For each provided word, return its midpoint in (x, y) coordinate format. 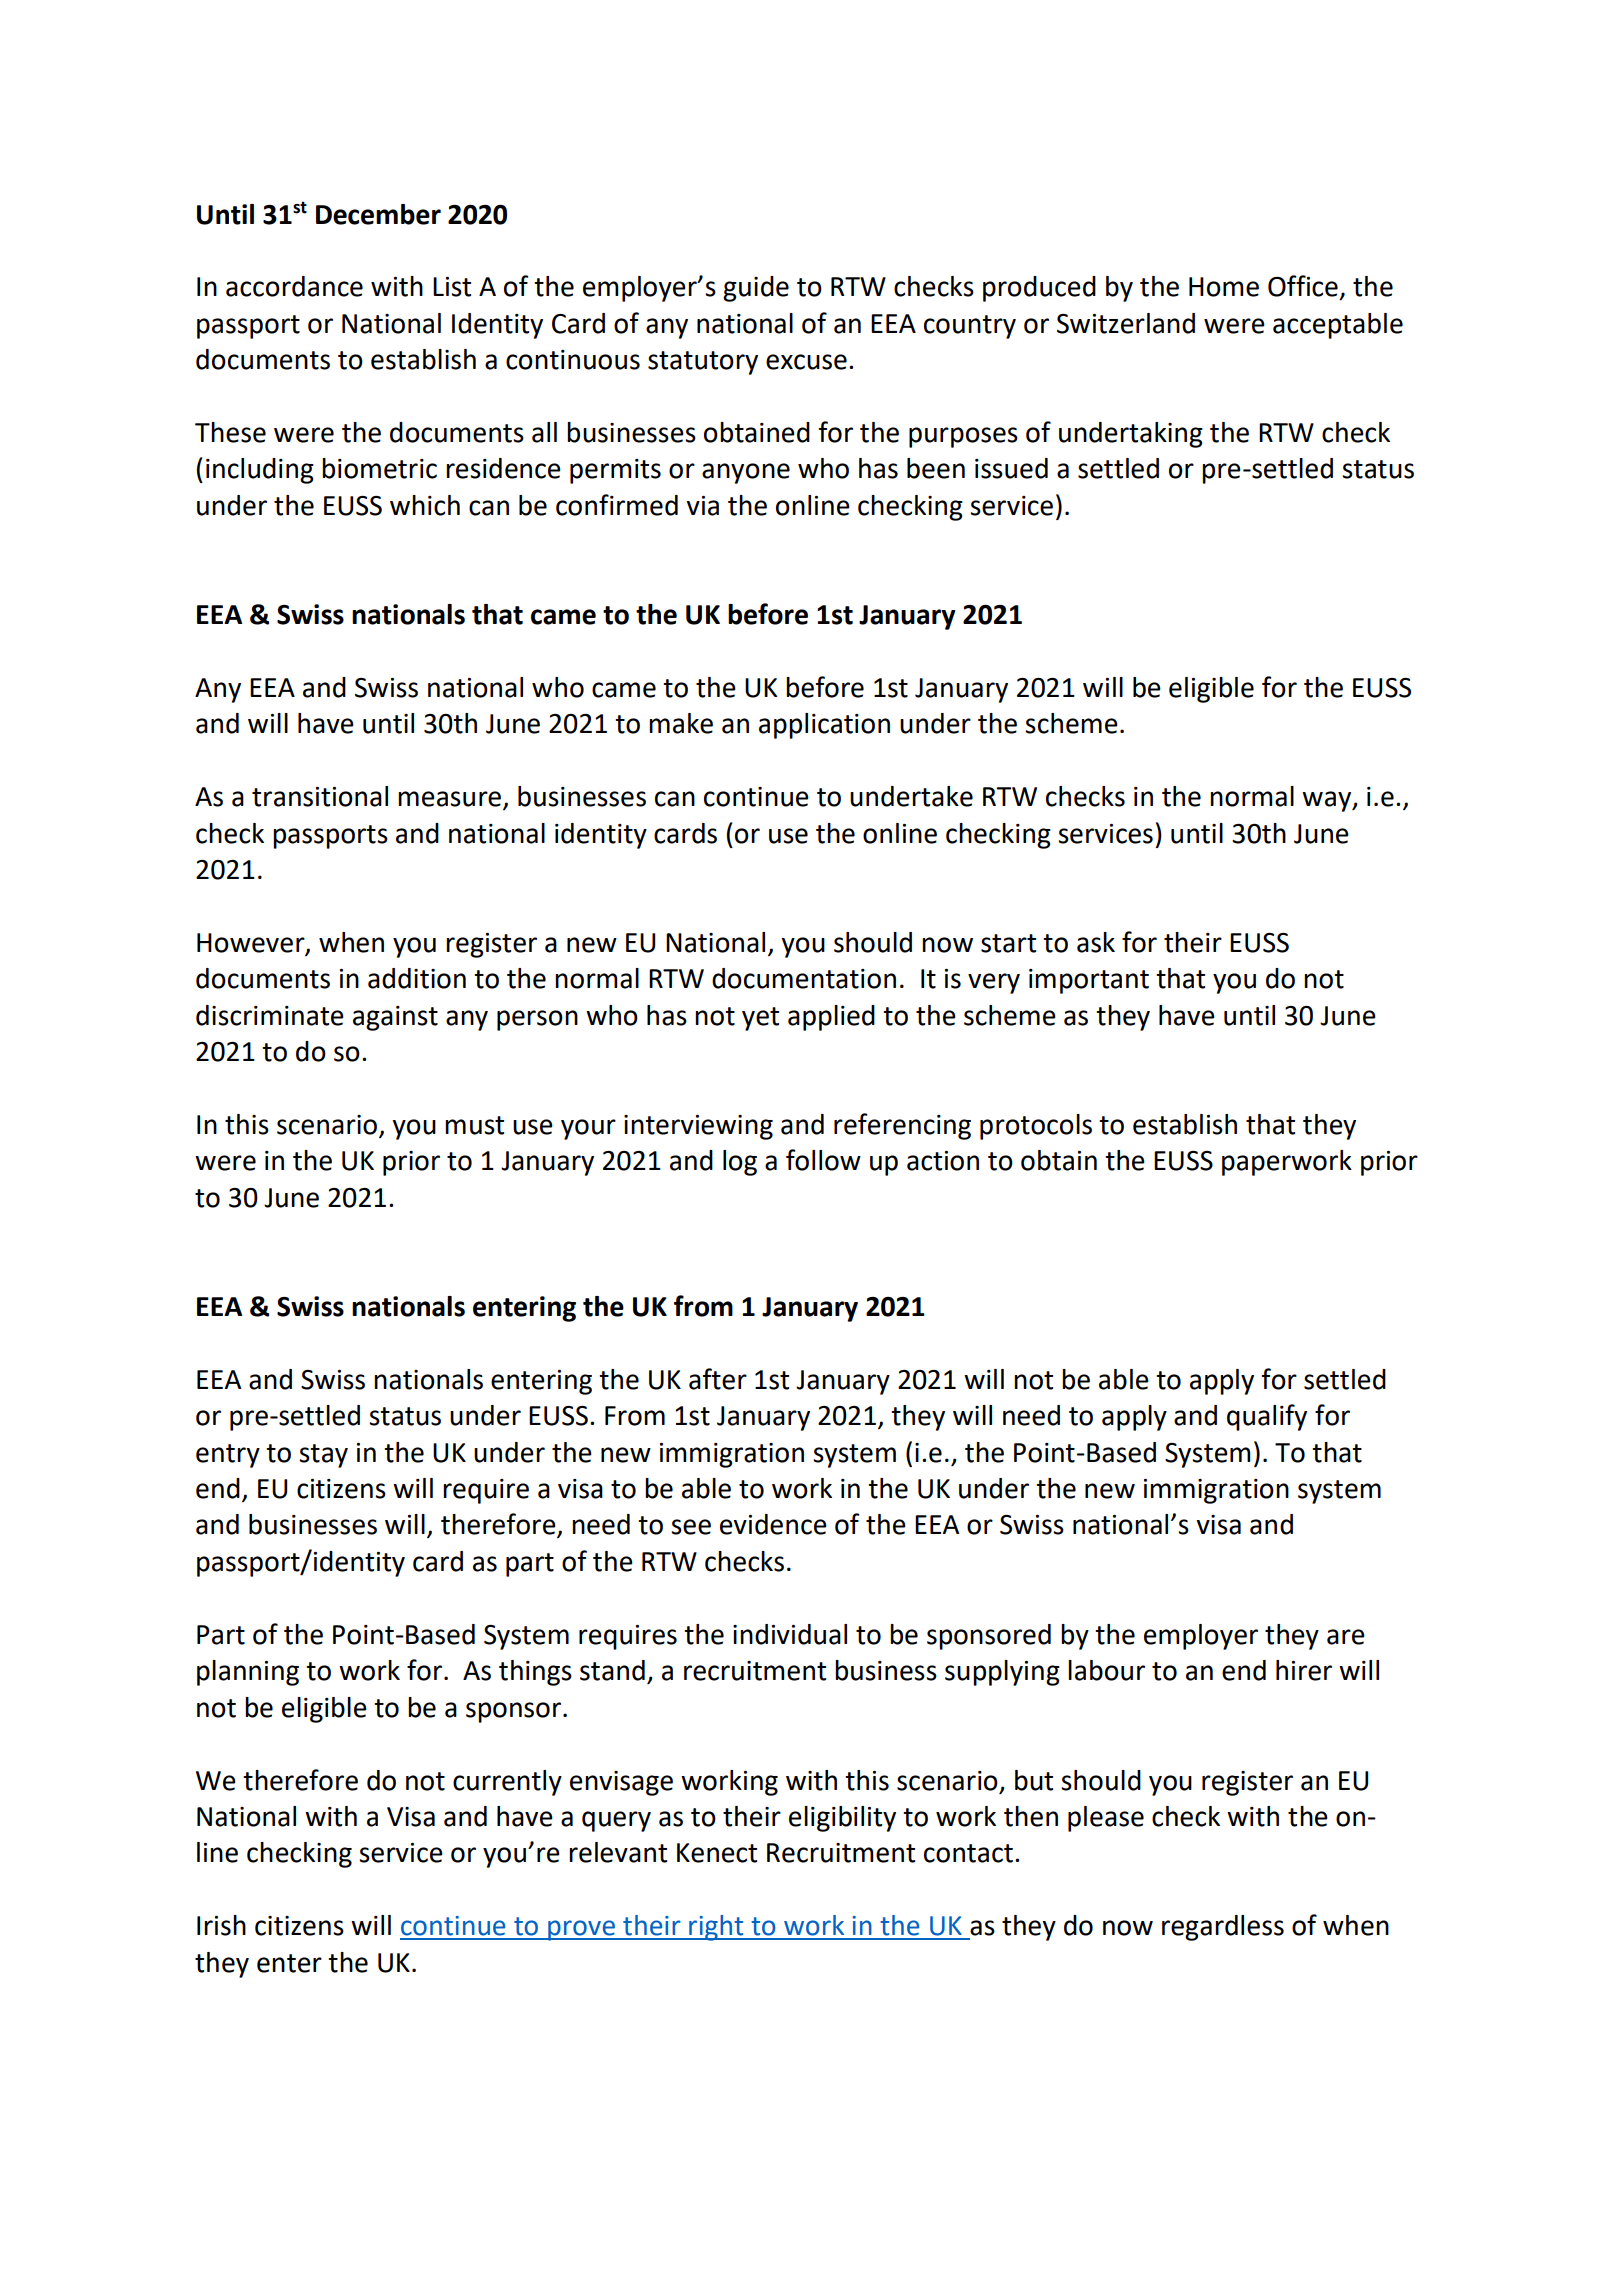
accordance (294, 286)
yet (760, 1019)
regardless (1223, 1928)
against (395, 1018)
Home (1224, 287)
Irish (221, 1925)
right (716, 1928)
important (1089, 981)
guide (756, 289)
